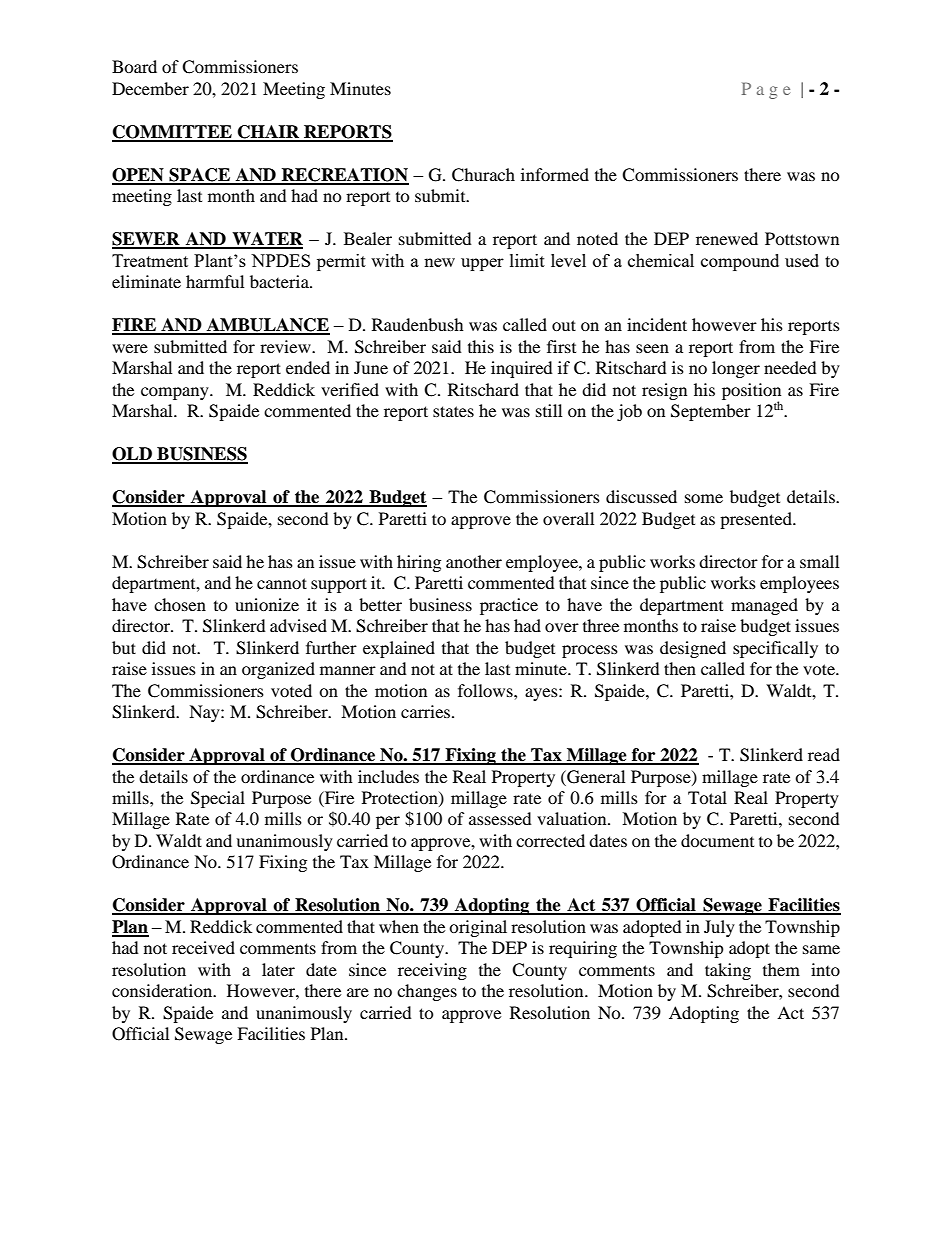 The width and height of the image is (952, 1233). I want to click on practice, so click(509, 606).
